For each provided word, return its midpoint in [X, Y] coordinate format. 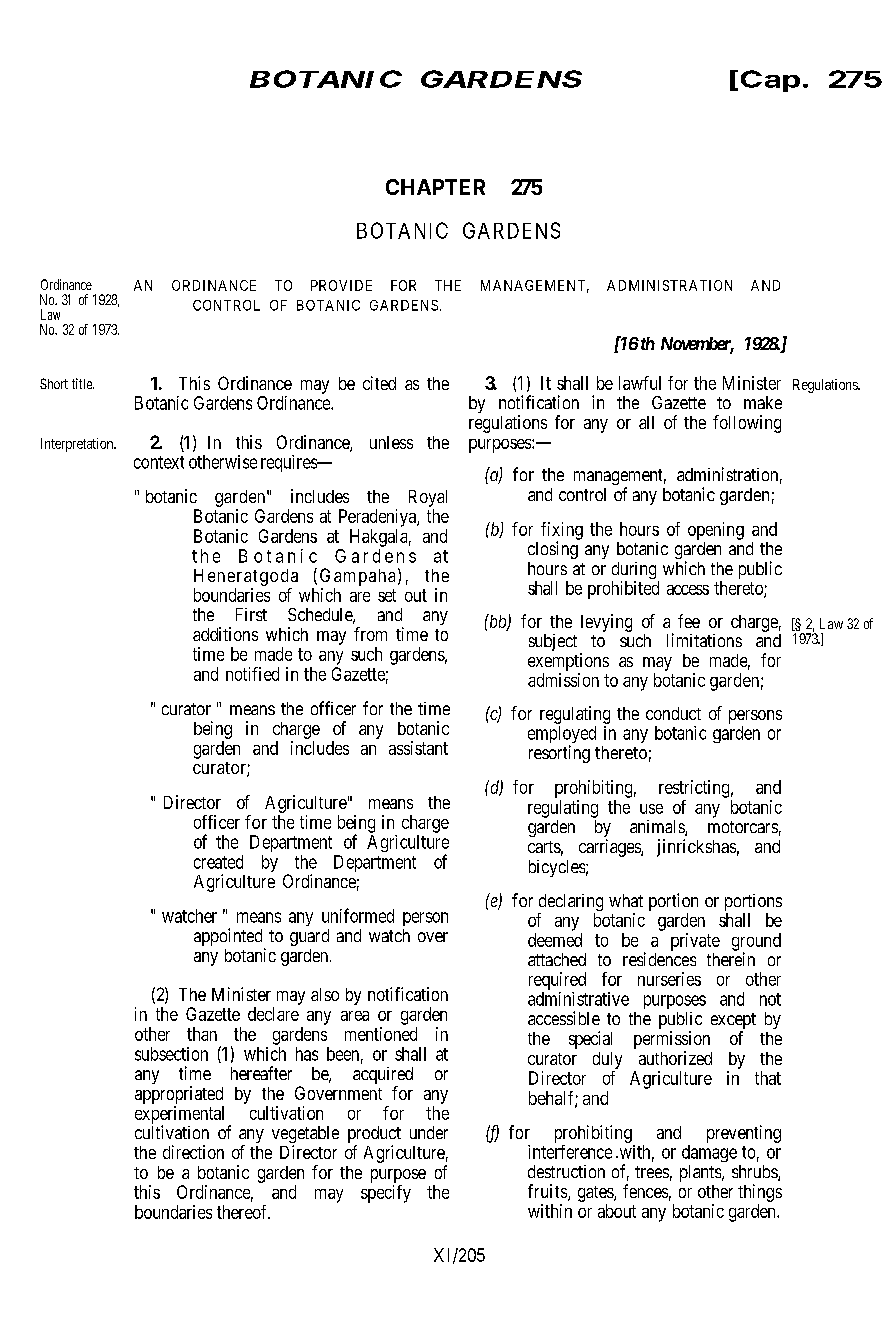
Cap [770, 81]
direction [193, 1152]
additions [225, 634]
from [370, 634]
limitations [704, 640]
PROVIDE [341, 285]
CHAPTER [435, 187]
